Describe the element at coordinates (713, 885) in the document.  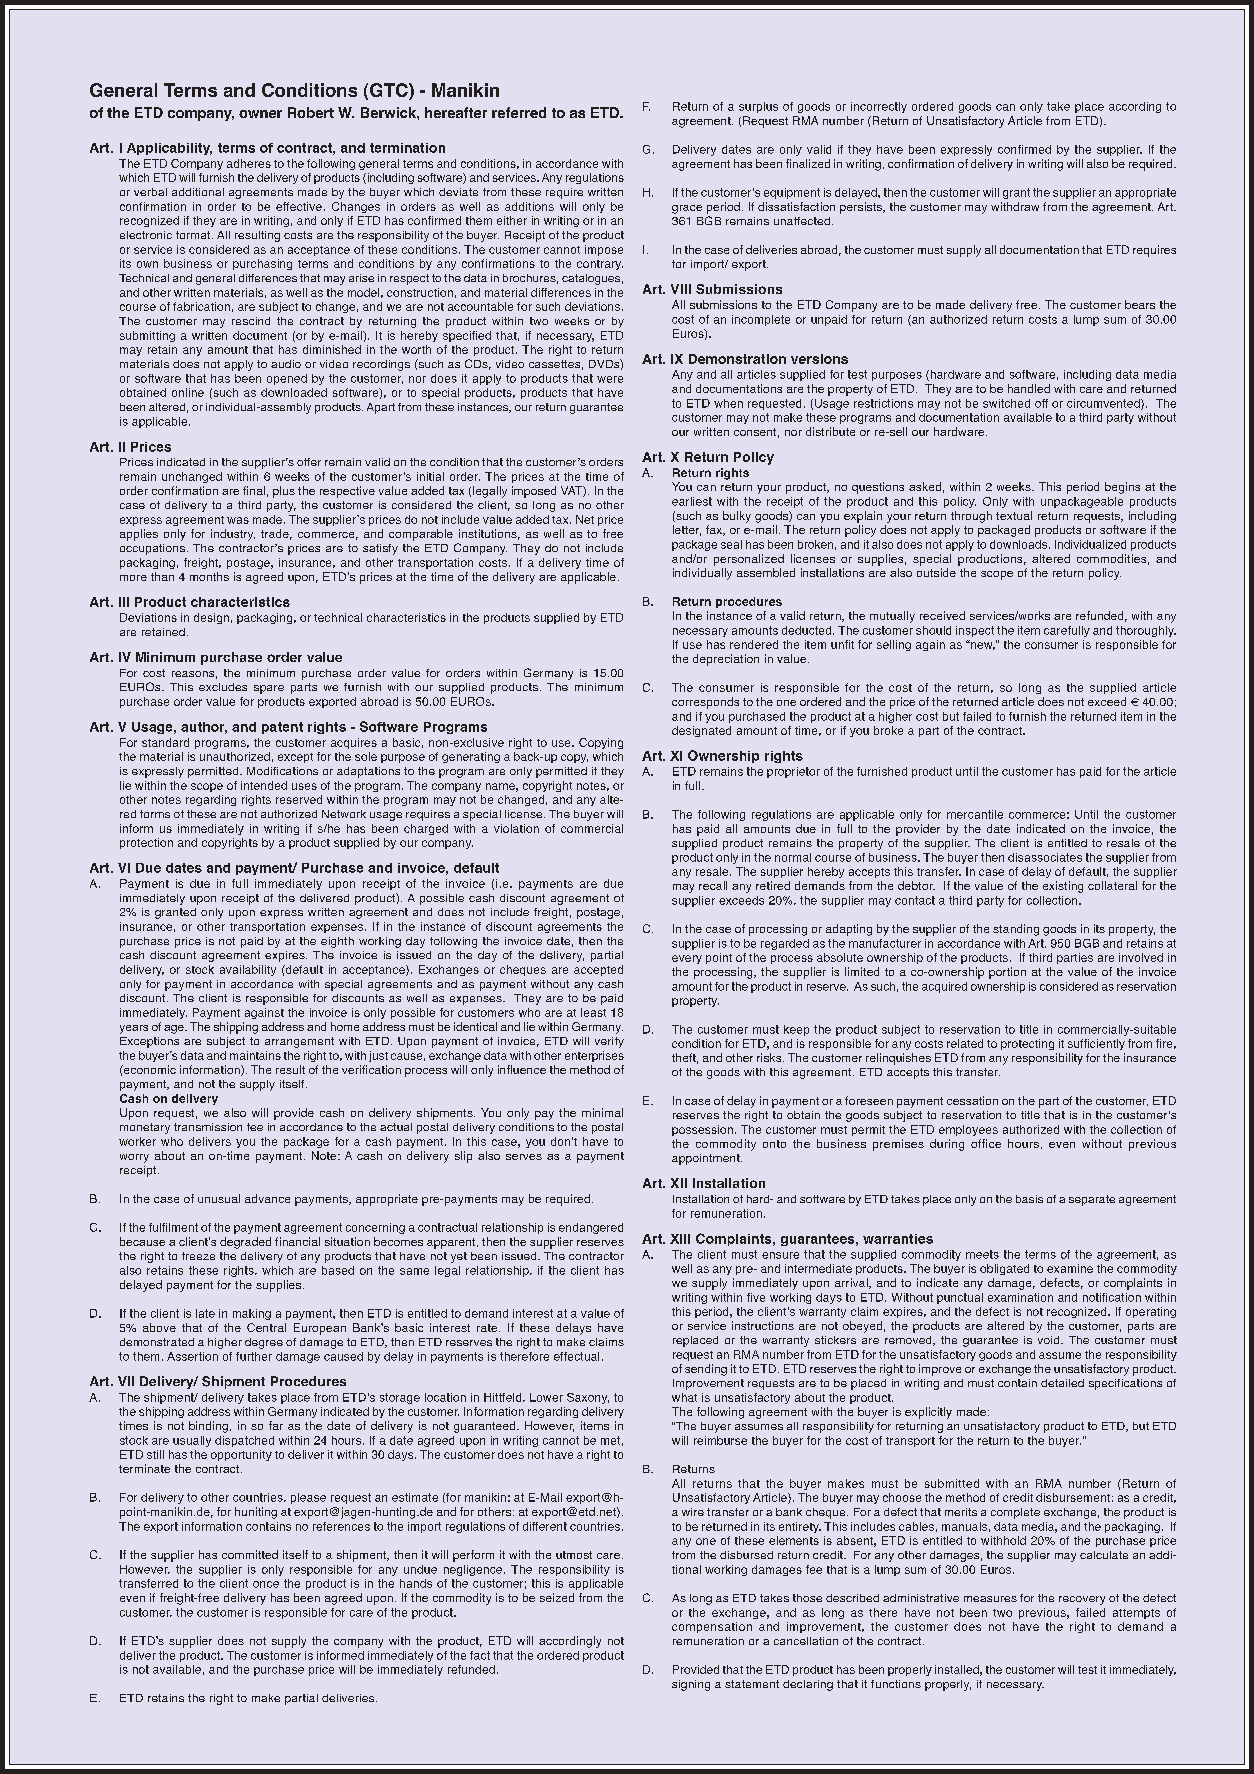
I see `recall` at that location.
